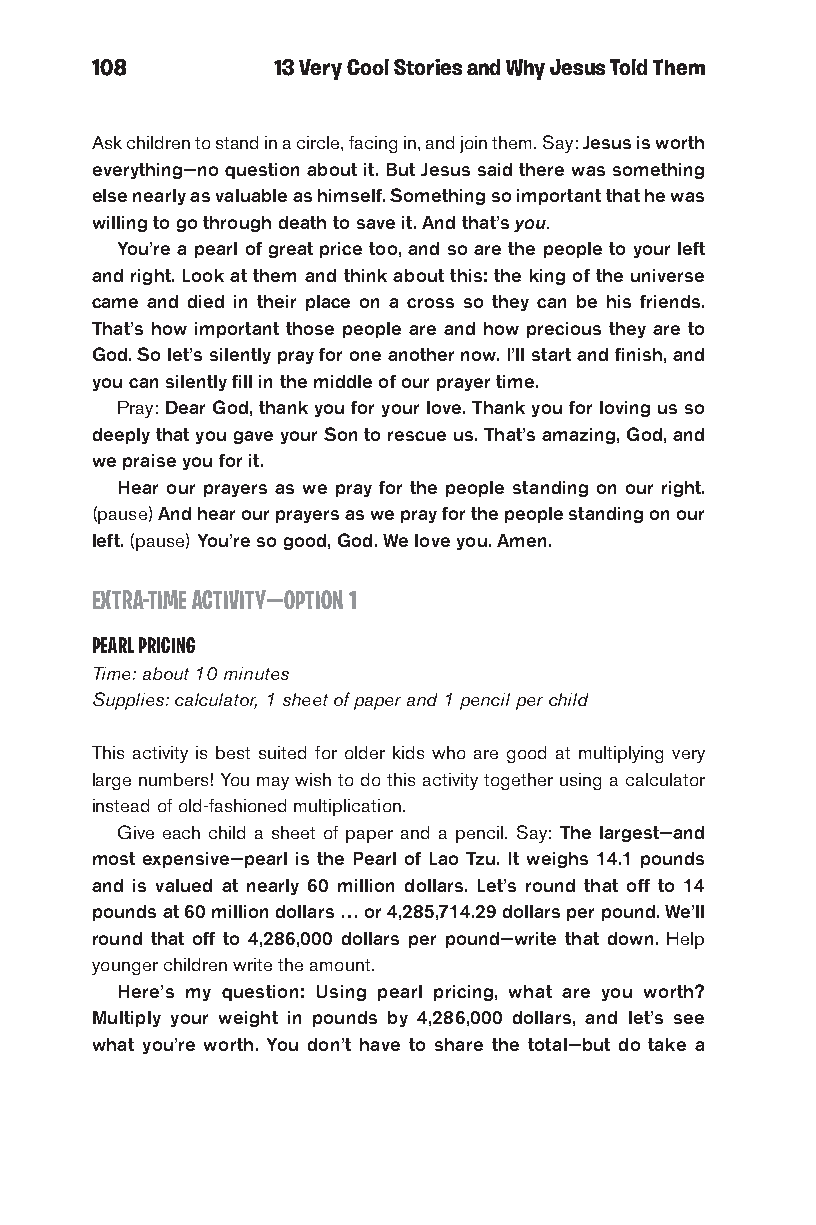  Describe the element at coordinates (578, 436) in the image. I see `amazing` at that location.
